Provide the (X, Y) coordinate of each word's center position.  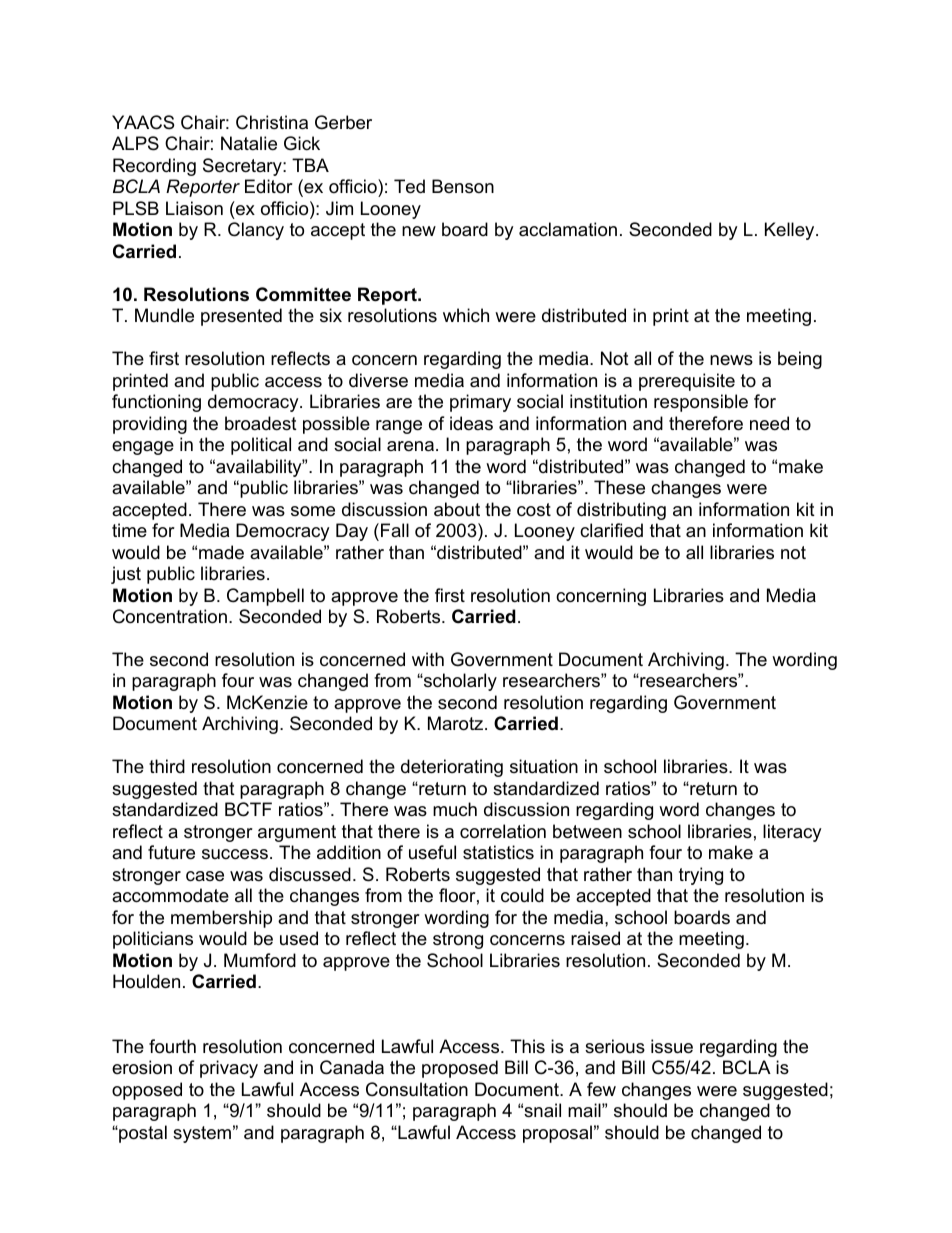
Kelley (791, 231)
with (428, 659)
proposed (460, 1069)
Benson (463, 186)
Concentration (170, 616)
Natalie (249, 143)
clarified (611, 530)
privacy (229, 1069)
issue (672, 1046)
